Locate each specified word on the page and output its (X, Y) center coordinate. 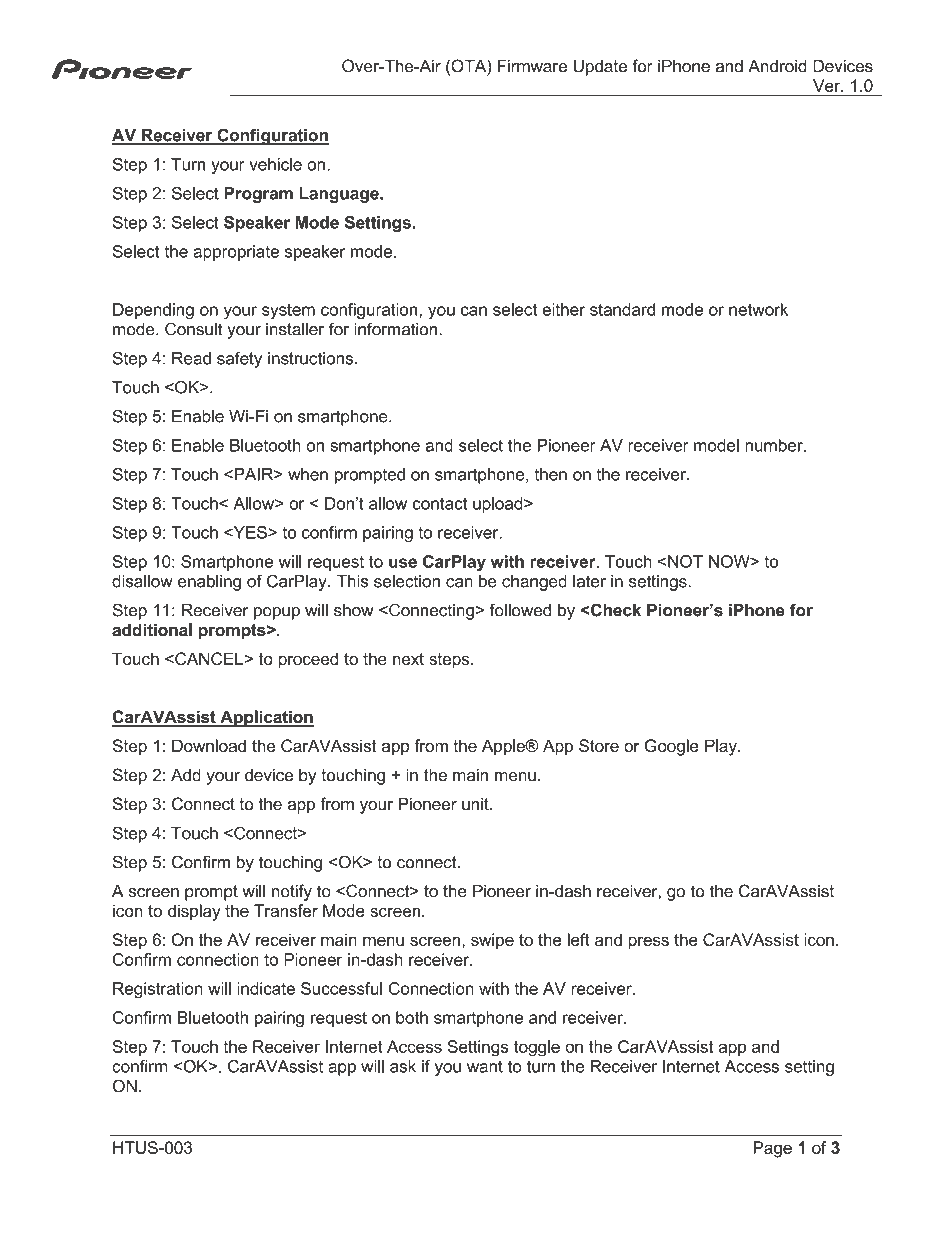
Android (777, 66)
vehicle (275, 164)
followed (520, 610)
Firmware (532, 66)
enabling (209, 582)
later (589, 581)
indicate (266, 988)
